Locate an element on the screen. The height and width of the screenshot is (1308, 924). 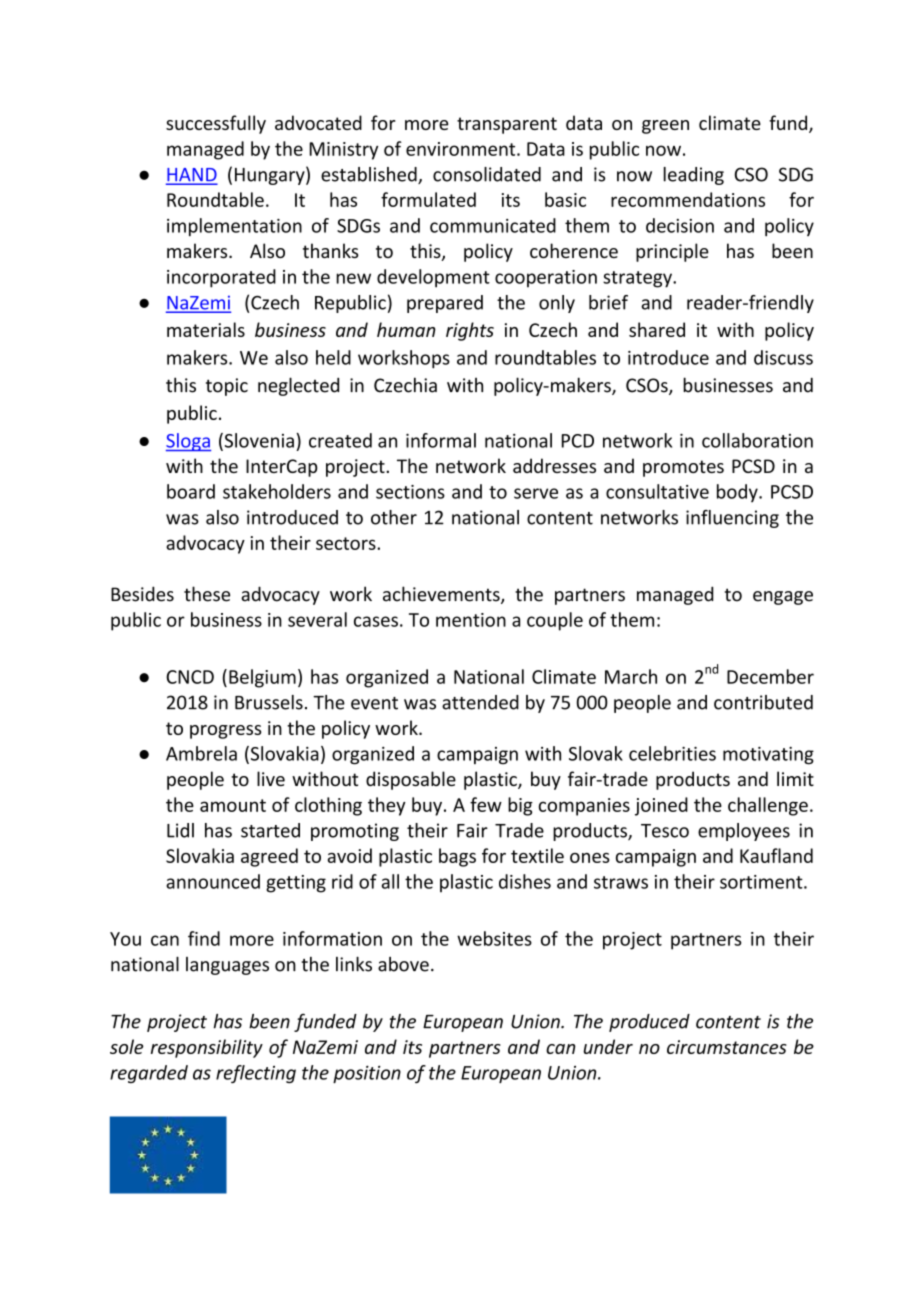
informal is located at coordinates (441, 440).
